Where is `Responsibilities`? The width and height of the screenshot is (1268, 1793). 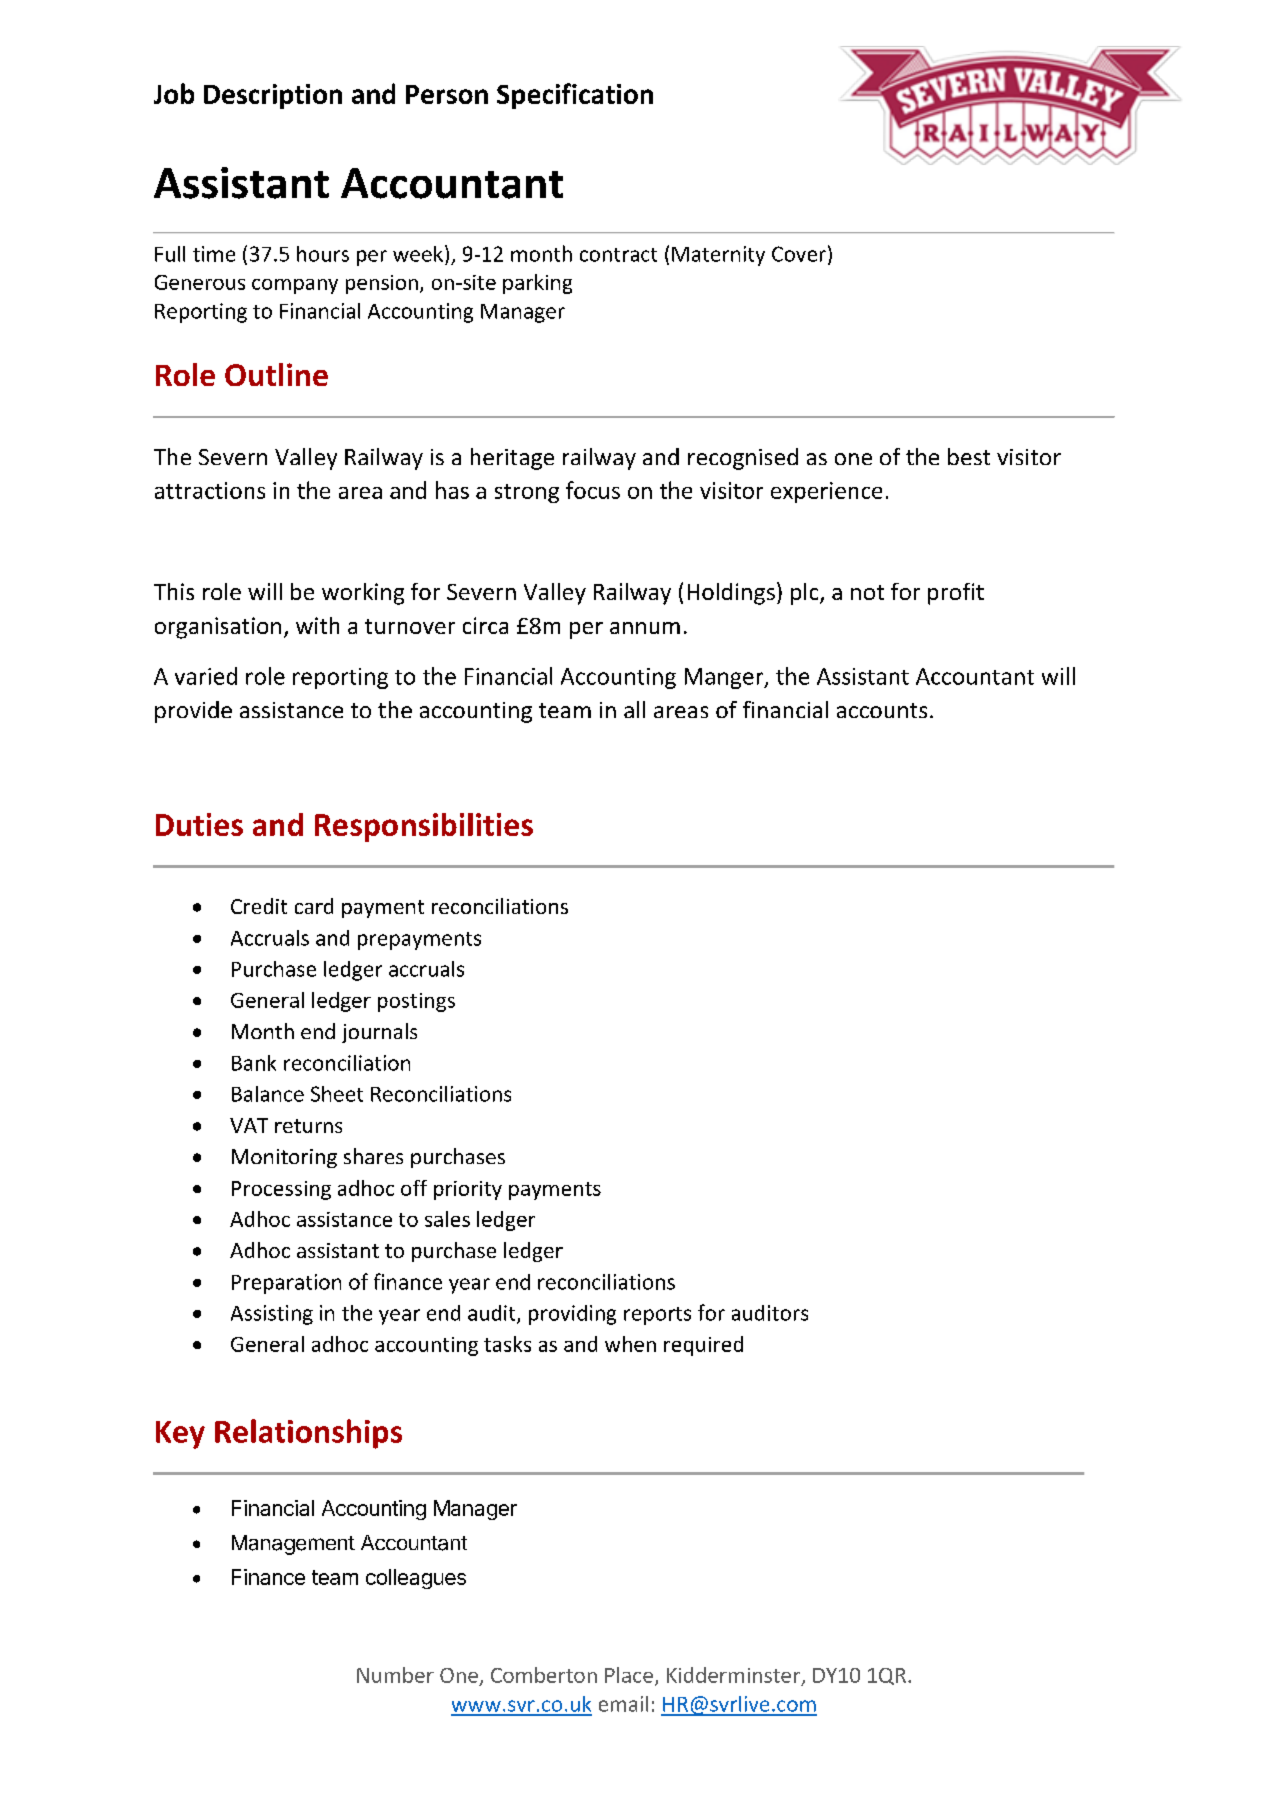 Responsibilities is located at coordinates (424, 827).
